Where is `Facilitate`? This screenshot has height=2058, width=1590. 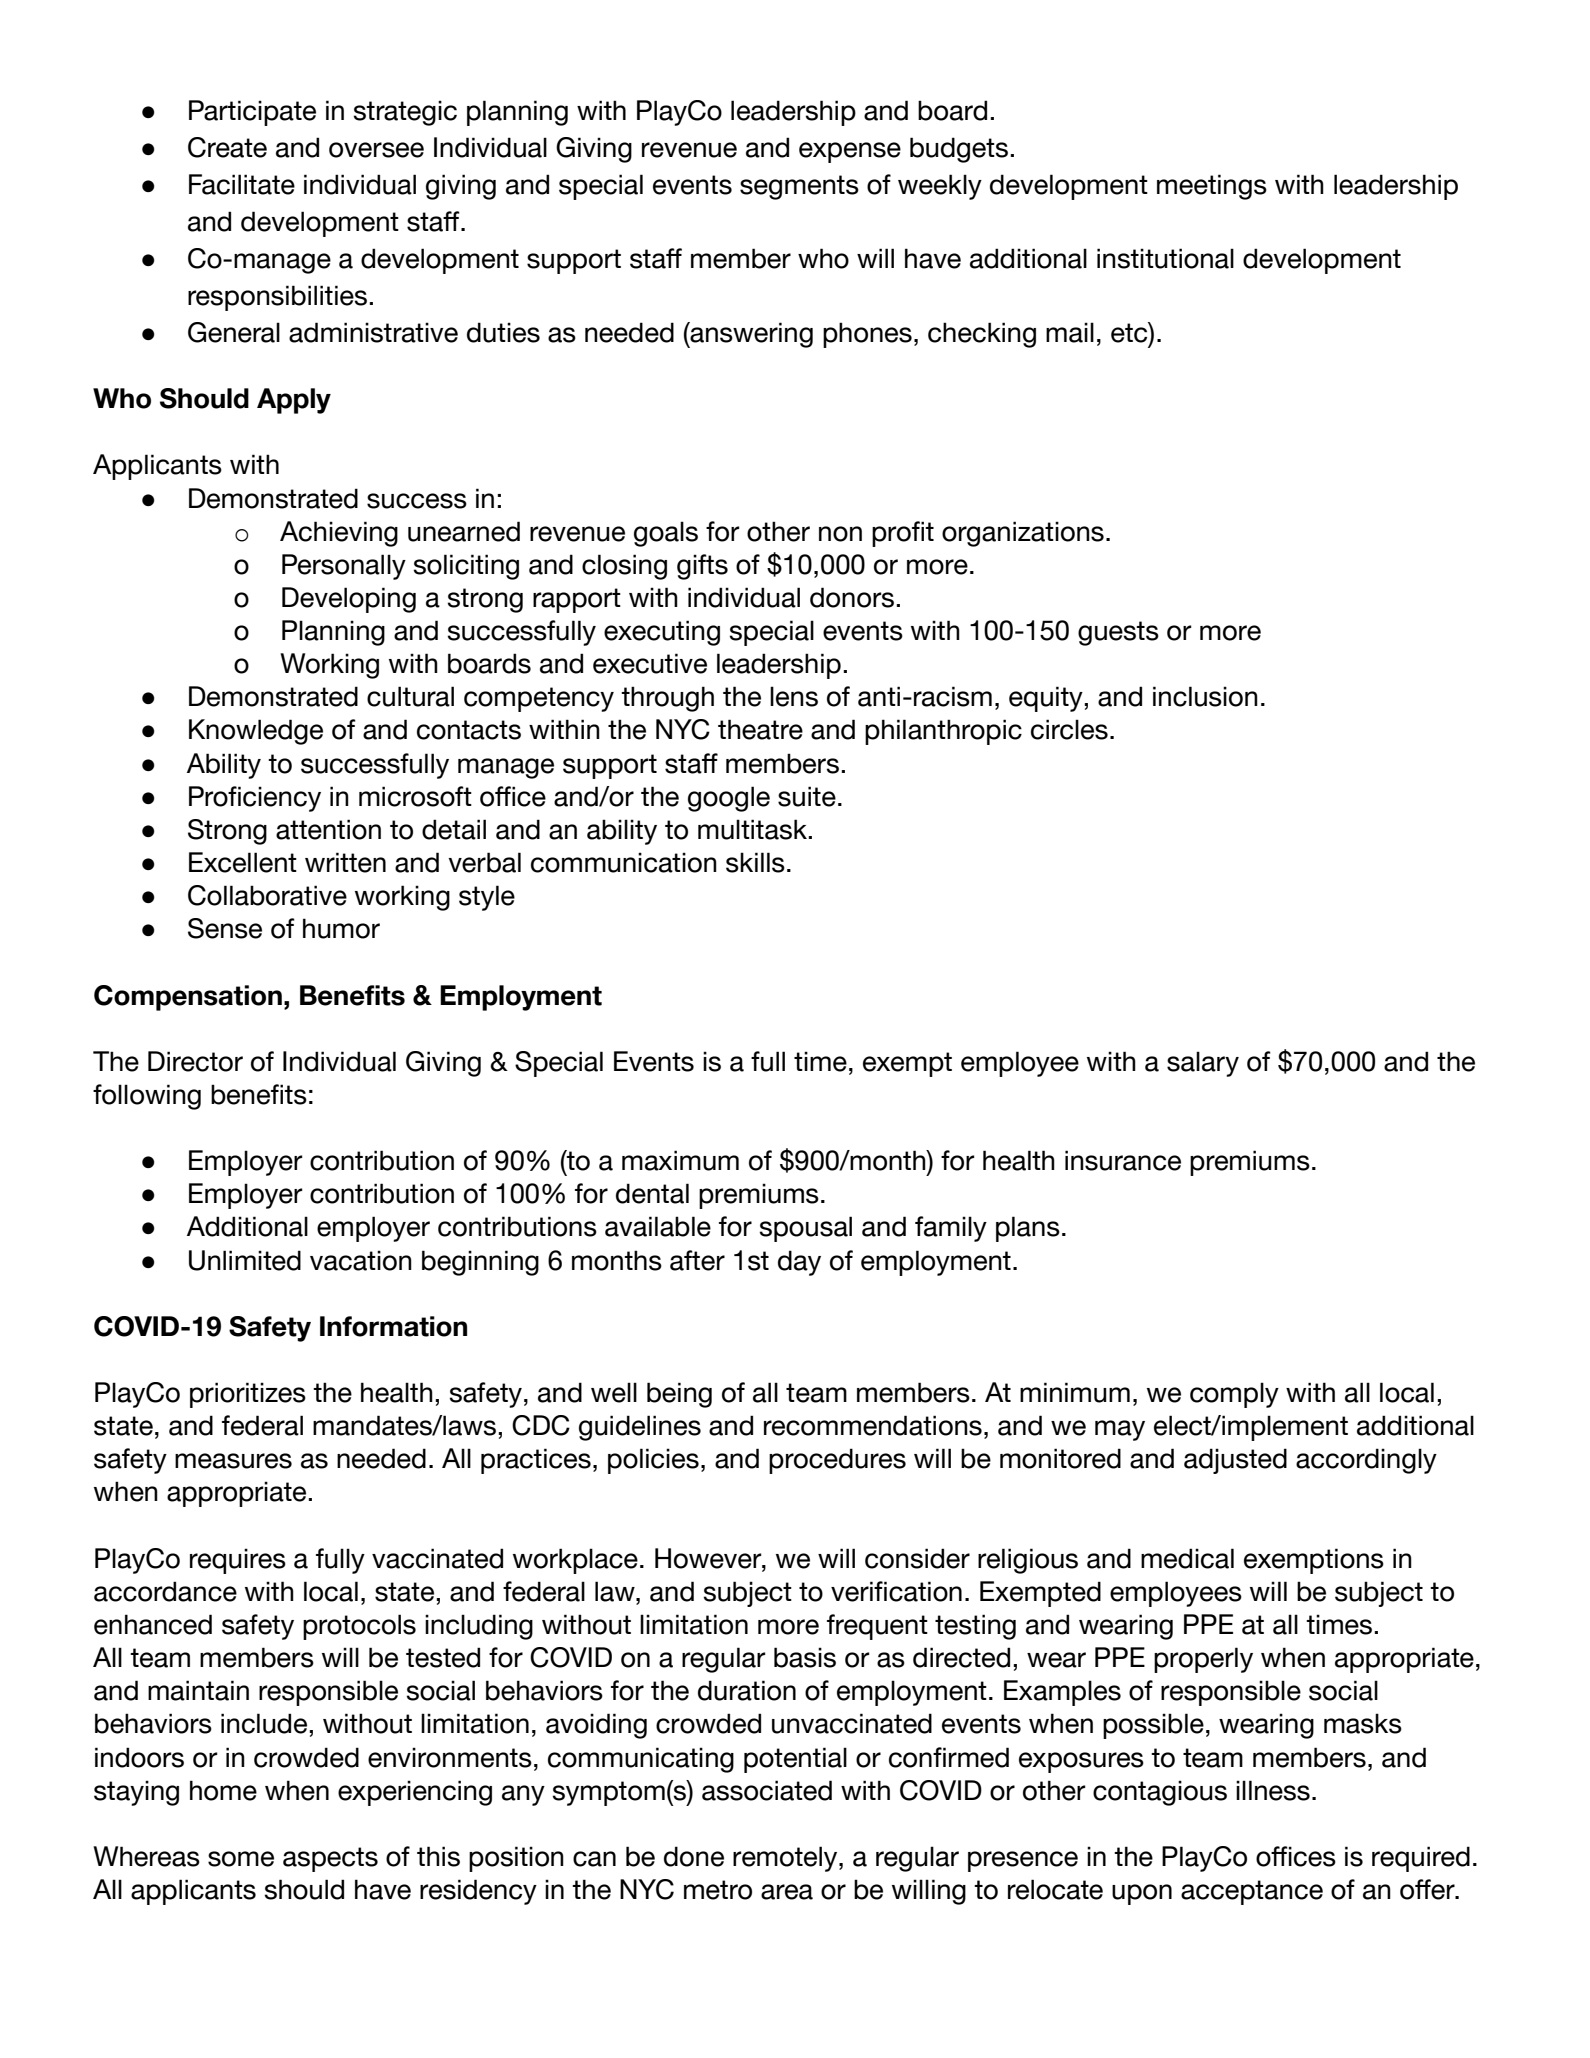
Facilitate is located at coordinates (242, 184).
